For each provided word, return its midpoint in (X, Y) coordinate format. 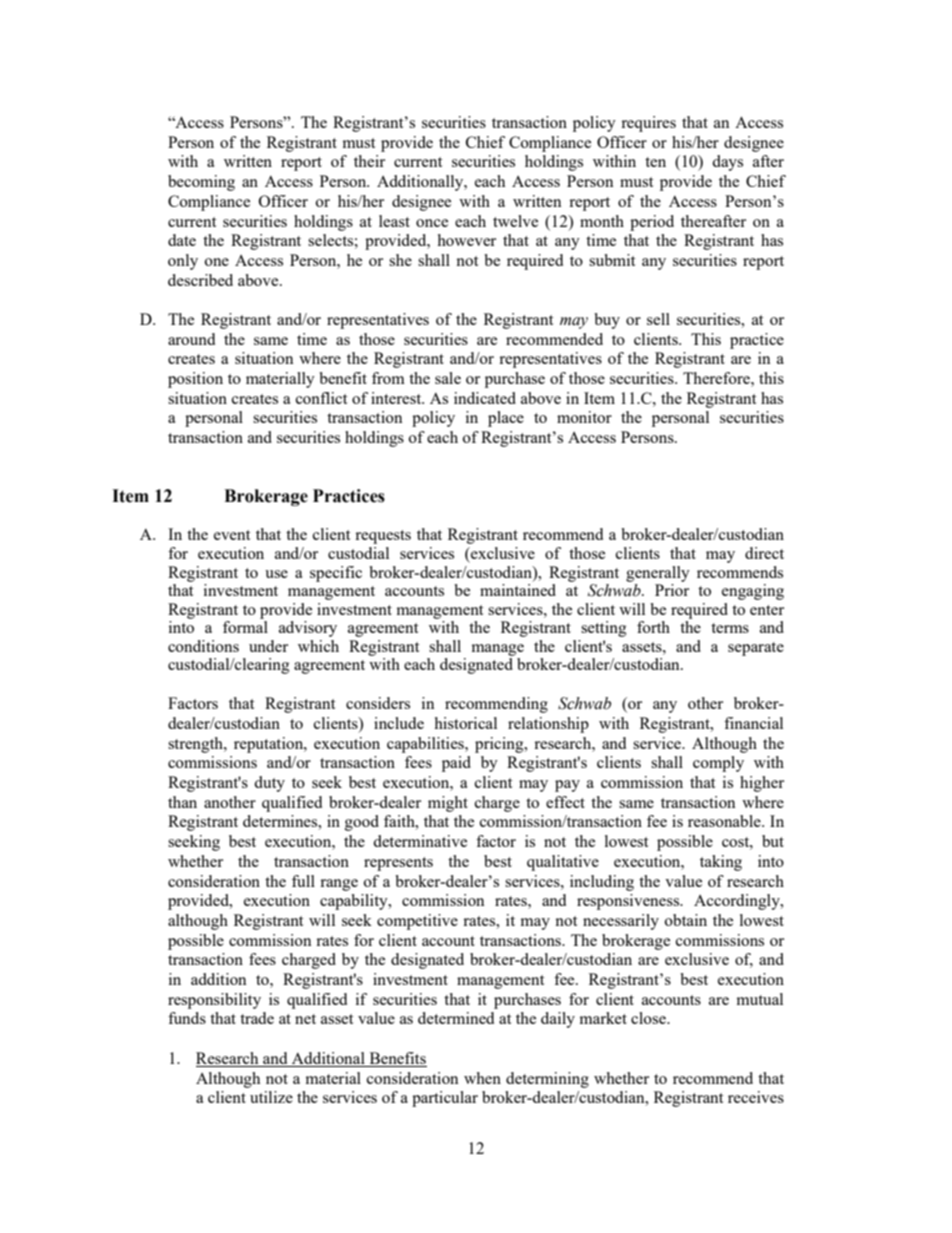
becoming (201, 183)
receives (756, 1097)
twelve (515, 221)
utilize (271, 1097)
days (727, 163)
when (482, 1078)
